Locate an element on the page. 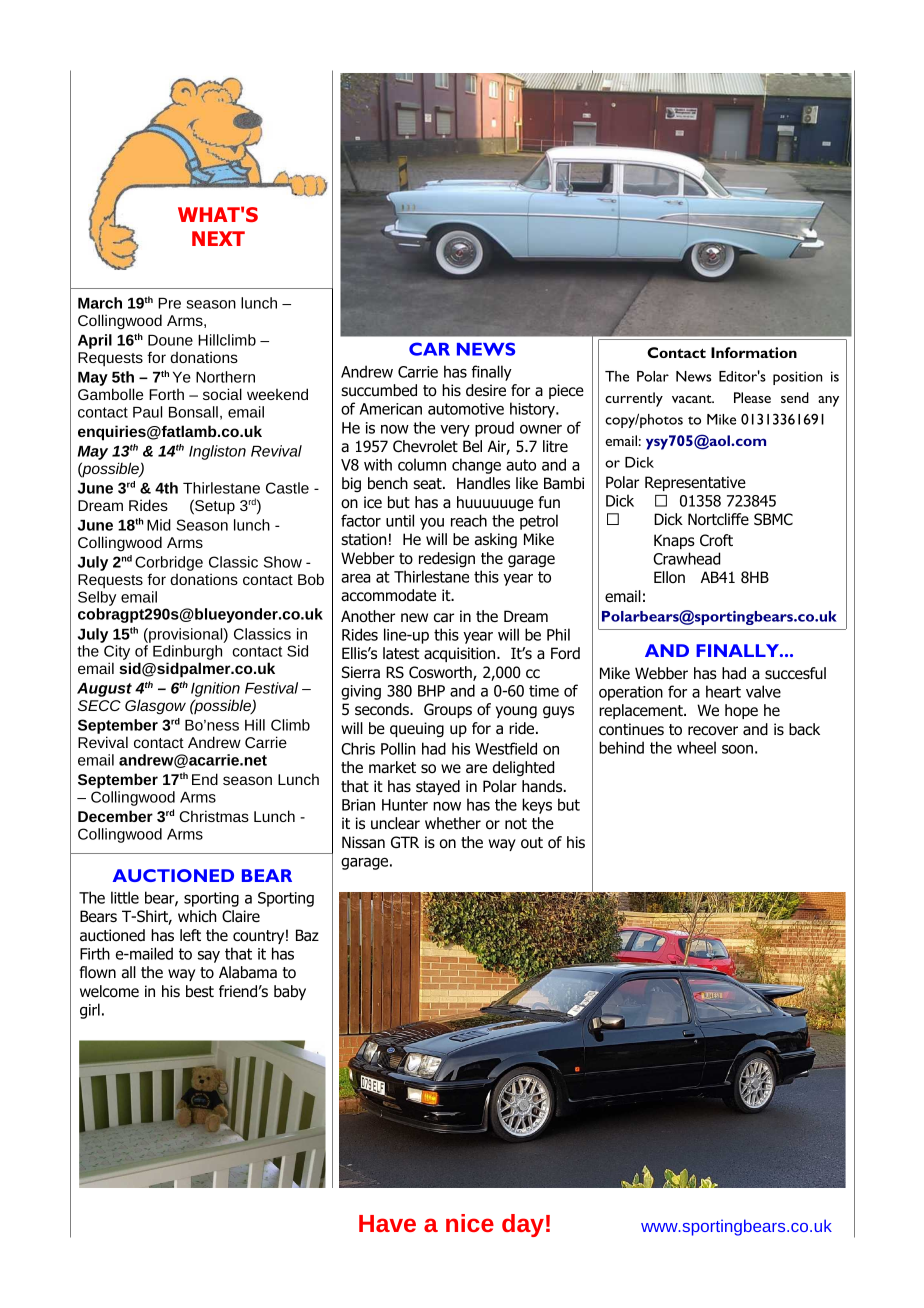  NEXT is located at coordinates (218, 238).
